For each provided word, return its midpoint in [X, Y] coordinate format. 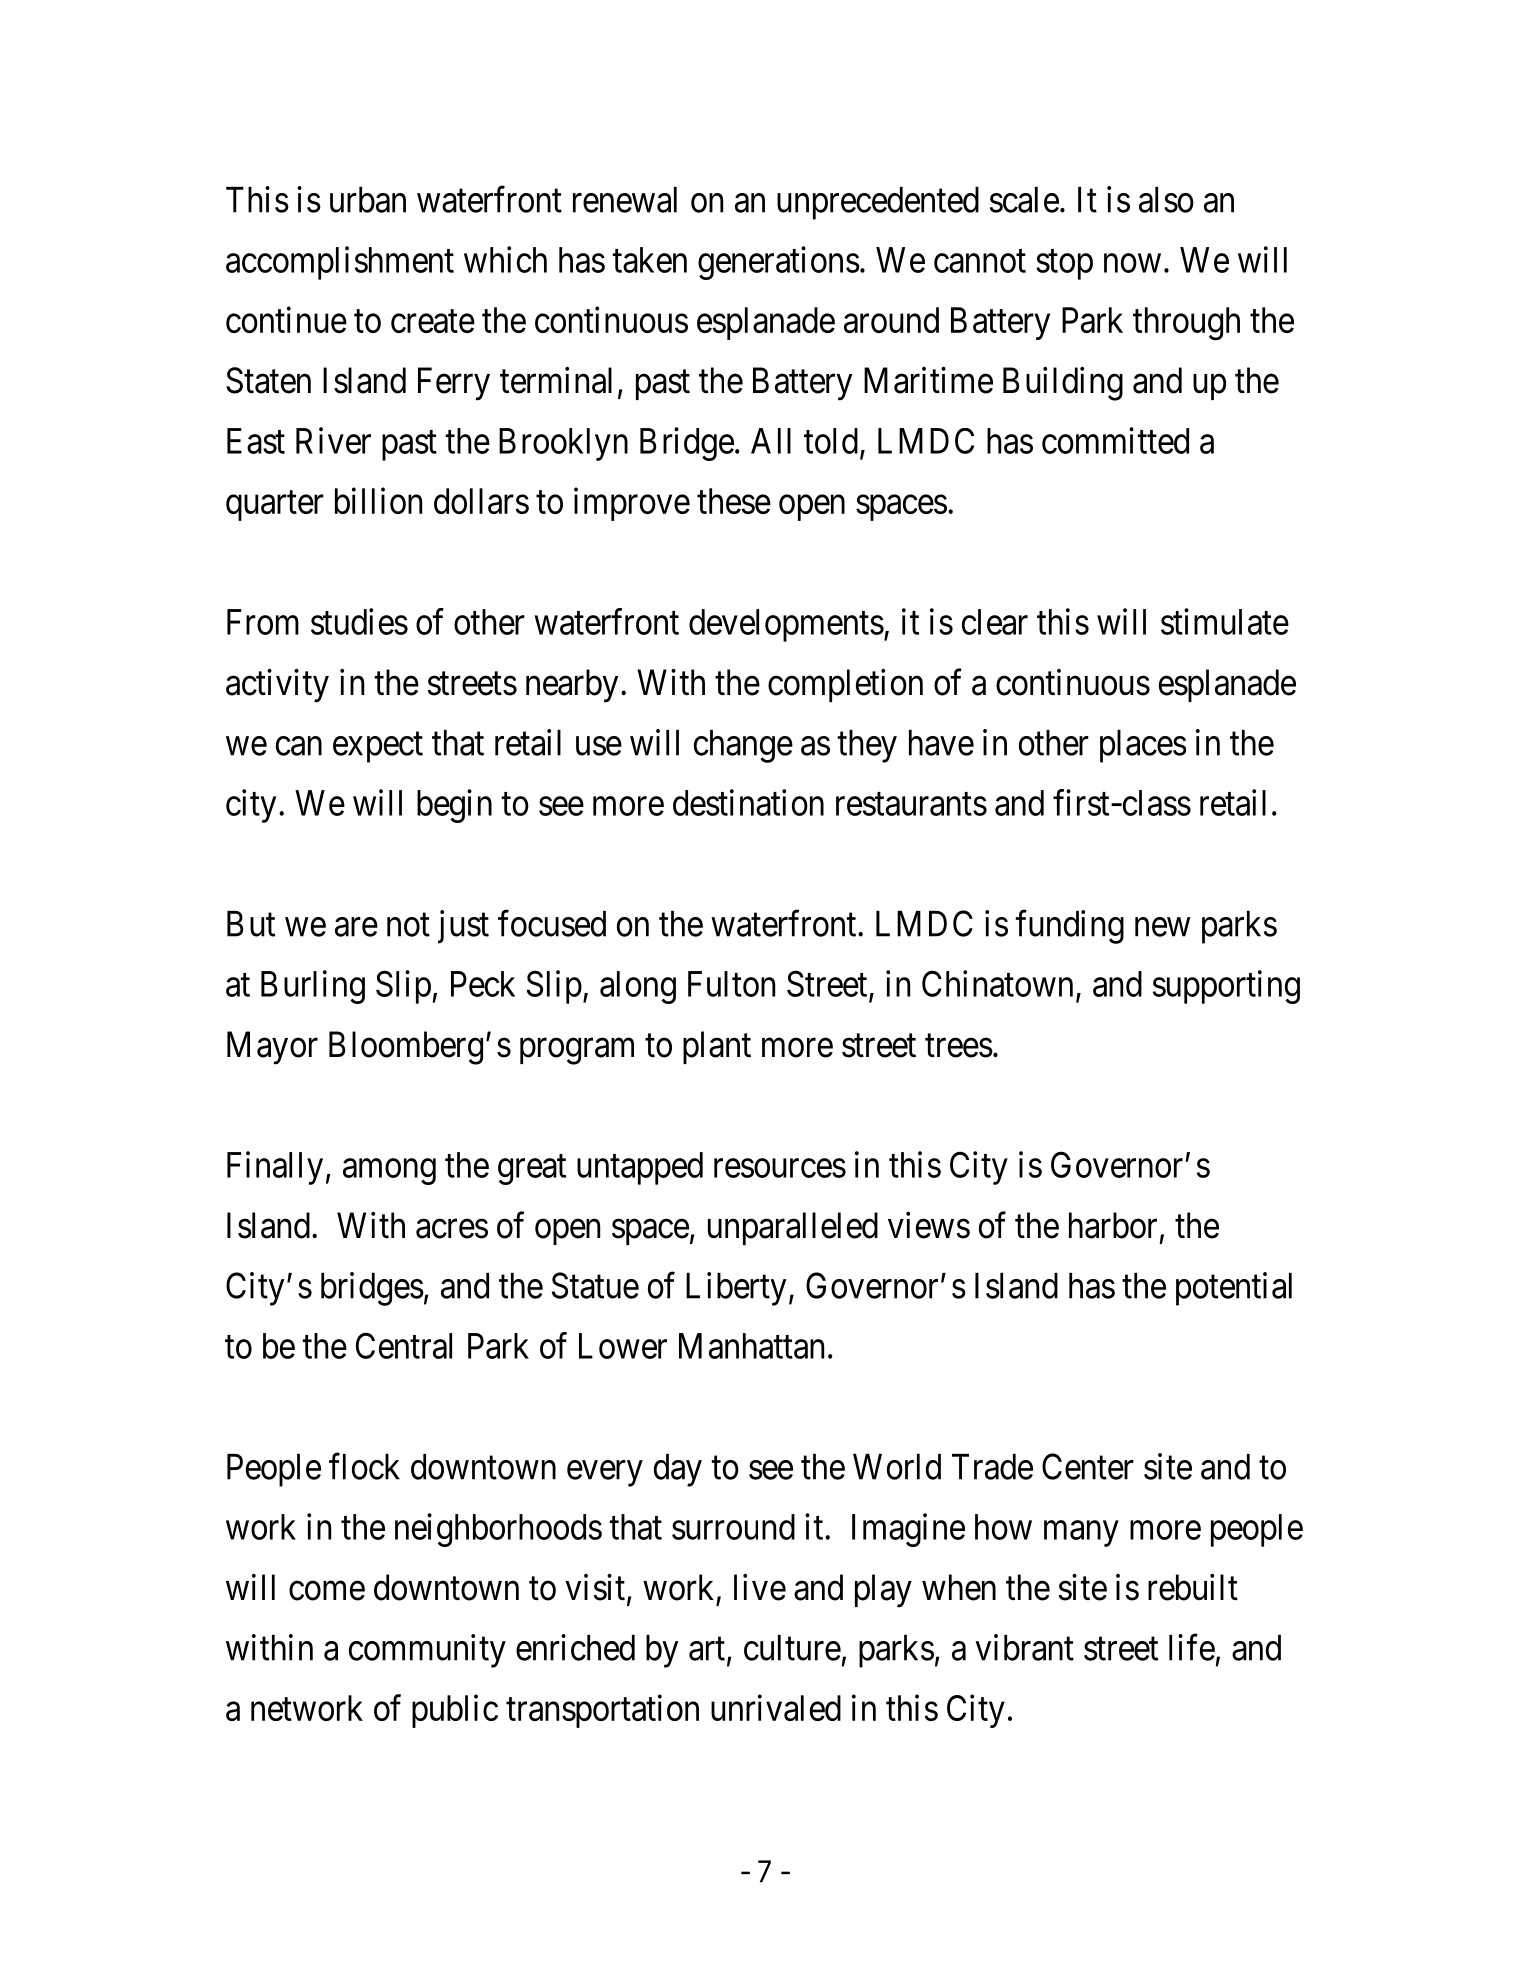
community [427, 1651]
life [1192, 1647]
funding [1069, 927]
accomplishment [340, 263]
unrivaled [776, 1707]
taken [649, 260]
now [1132, 263]
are [356, 927]
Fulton [731, 984]
